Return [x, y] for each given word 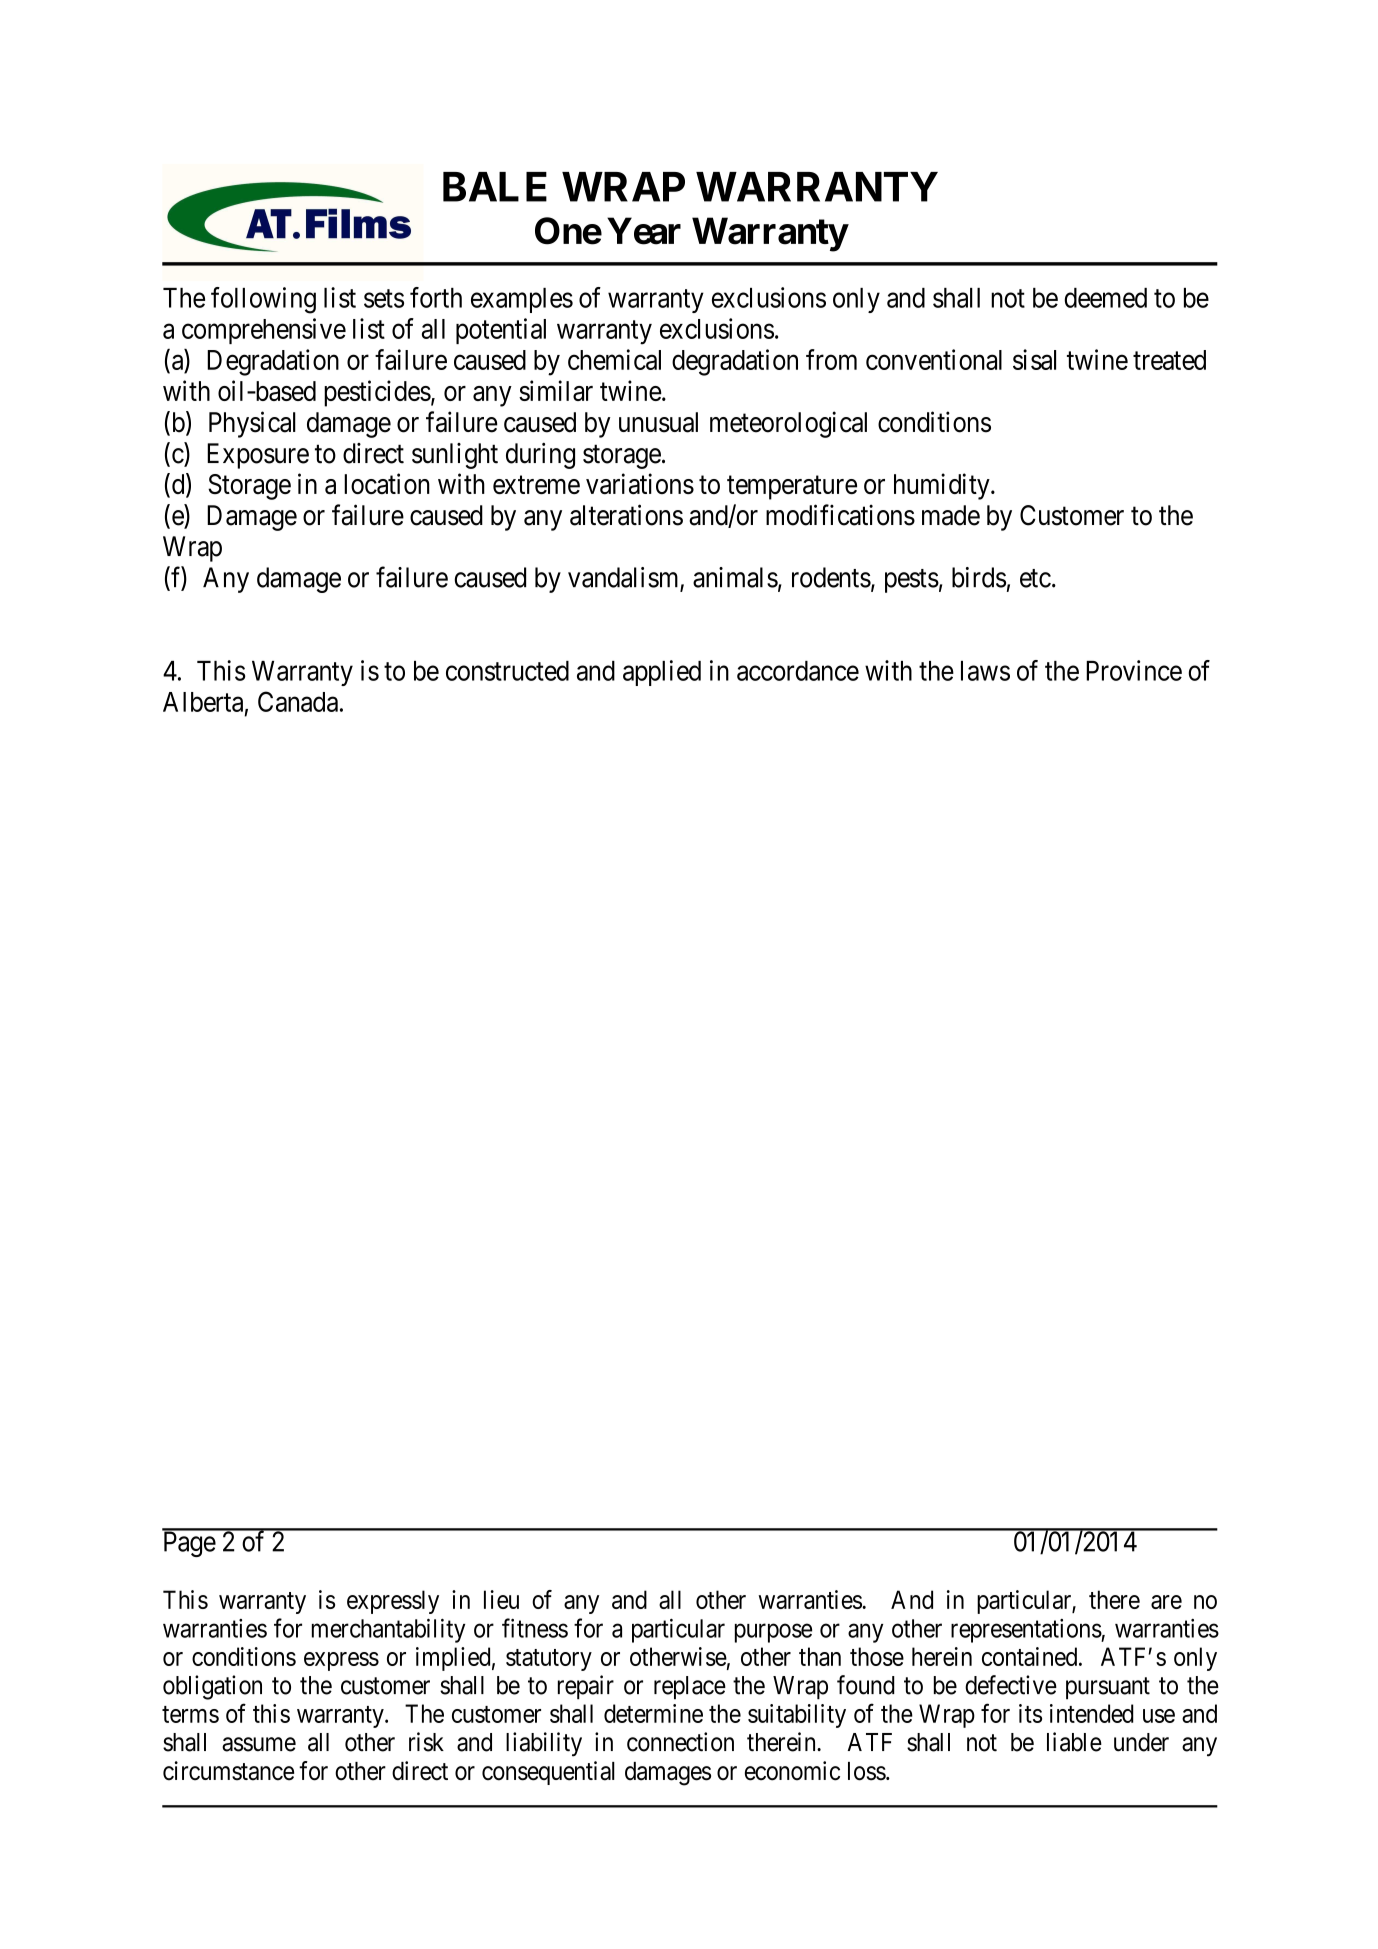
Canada [298, 701]
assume [259, 1744]
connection [680, 1742]
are [1166, 1602]
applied [662, 673]
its [1030, 1713]
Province [1134, 670]
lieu [501, 1599]
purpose [773, 1633]
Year [644, 231]
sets [384, 298]
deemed [1105, 298]
